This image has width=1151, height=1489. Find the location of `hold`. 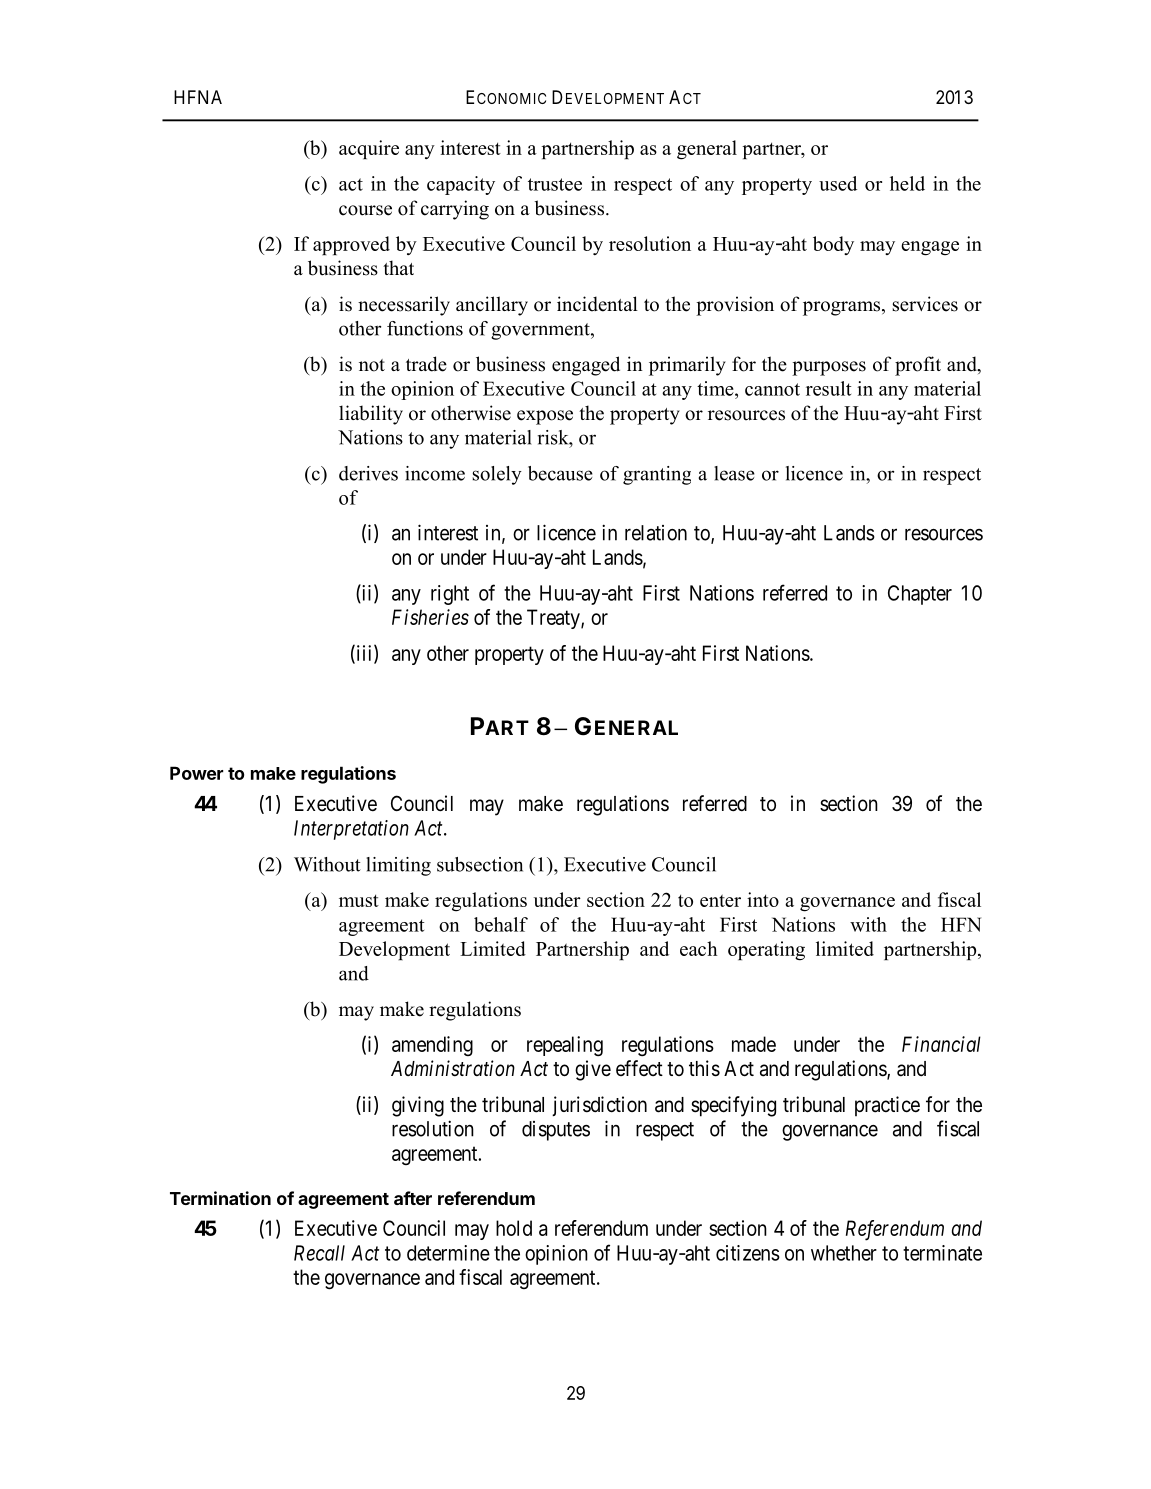

hold is located at coordinates (514, 1228).
